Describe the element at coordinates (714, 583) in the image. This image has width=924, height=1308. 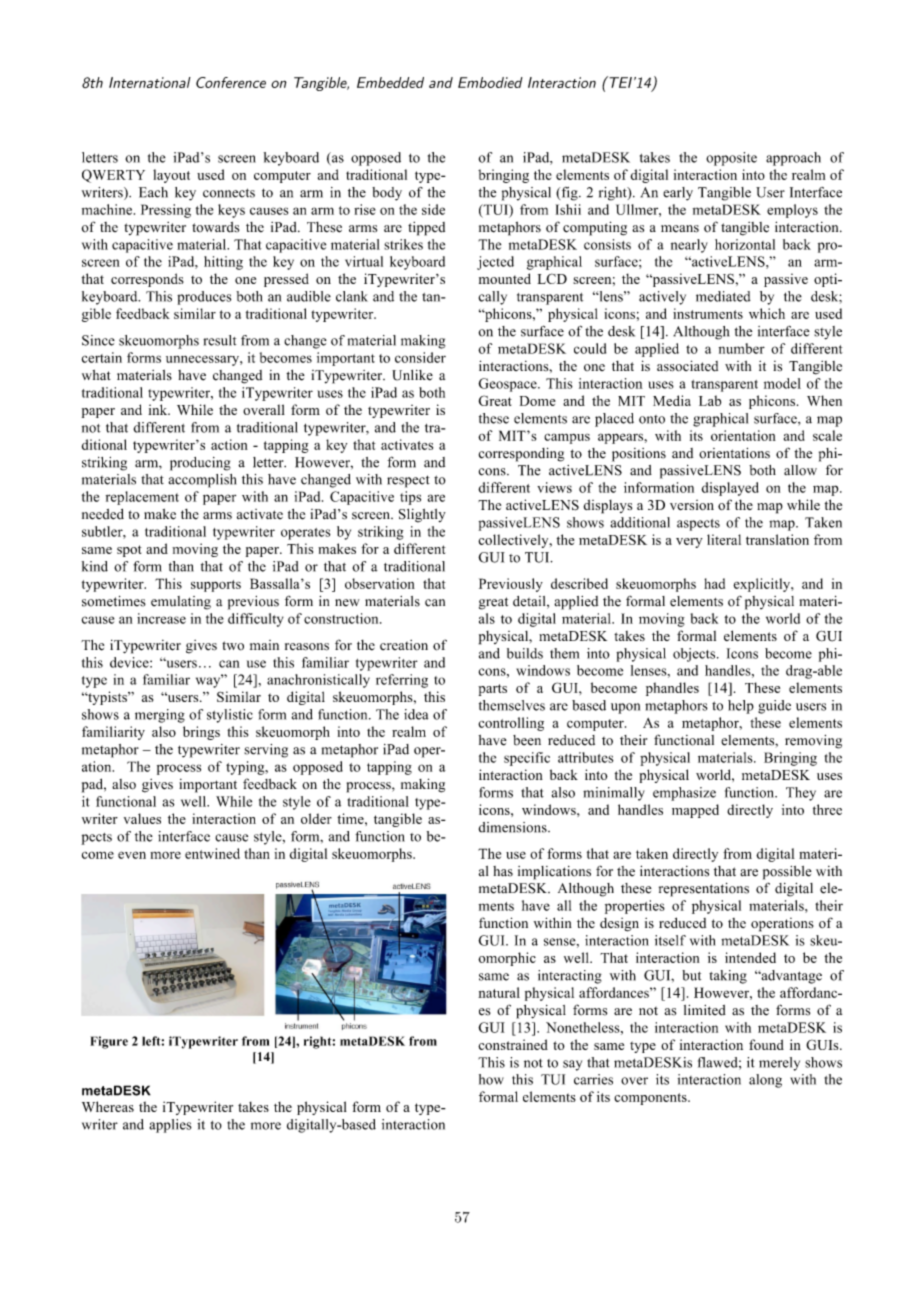
I see `had` at that location.
